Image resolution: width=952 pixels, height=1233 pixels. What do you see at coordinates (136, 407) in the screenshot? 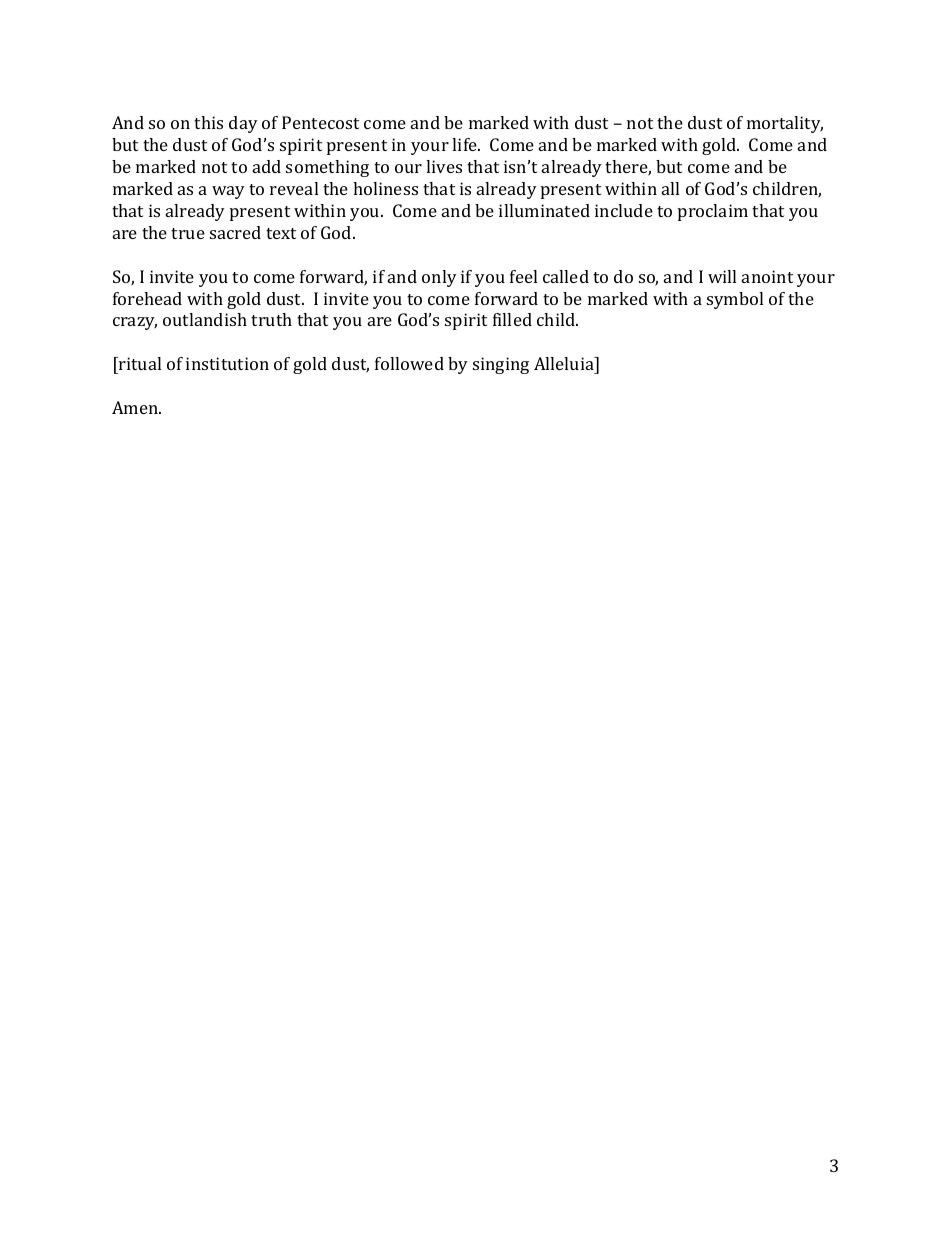
I see `Amen` at bounding box center [136, 407].
